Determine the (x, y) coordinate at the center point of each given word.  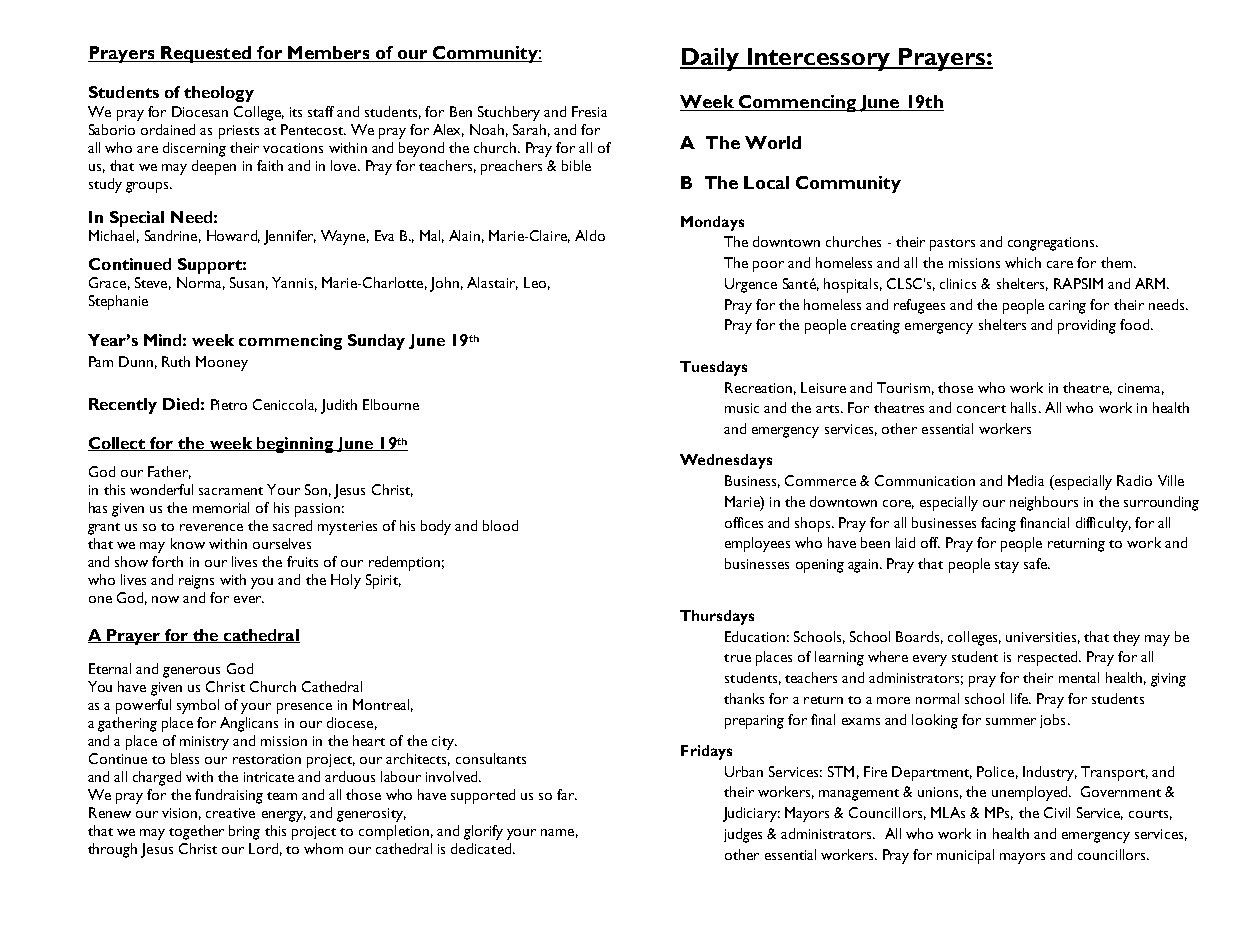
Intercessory (819, 59)
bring (244, 832)
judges (743, 835)
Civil (1057, 812)
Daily (711, 59)
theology (219, 94)
